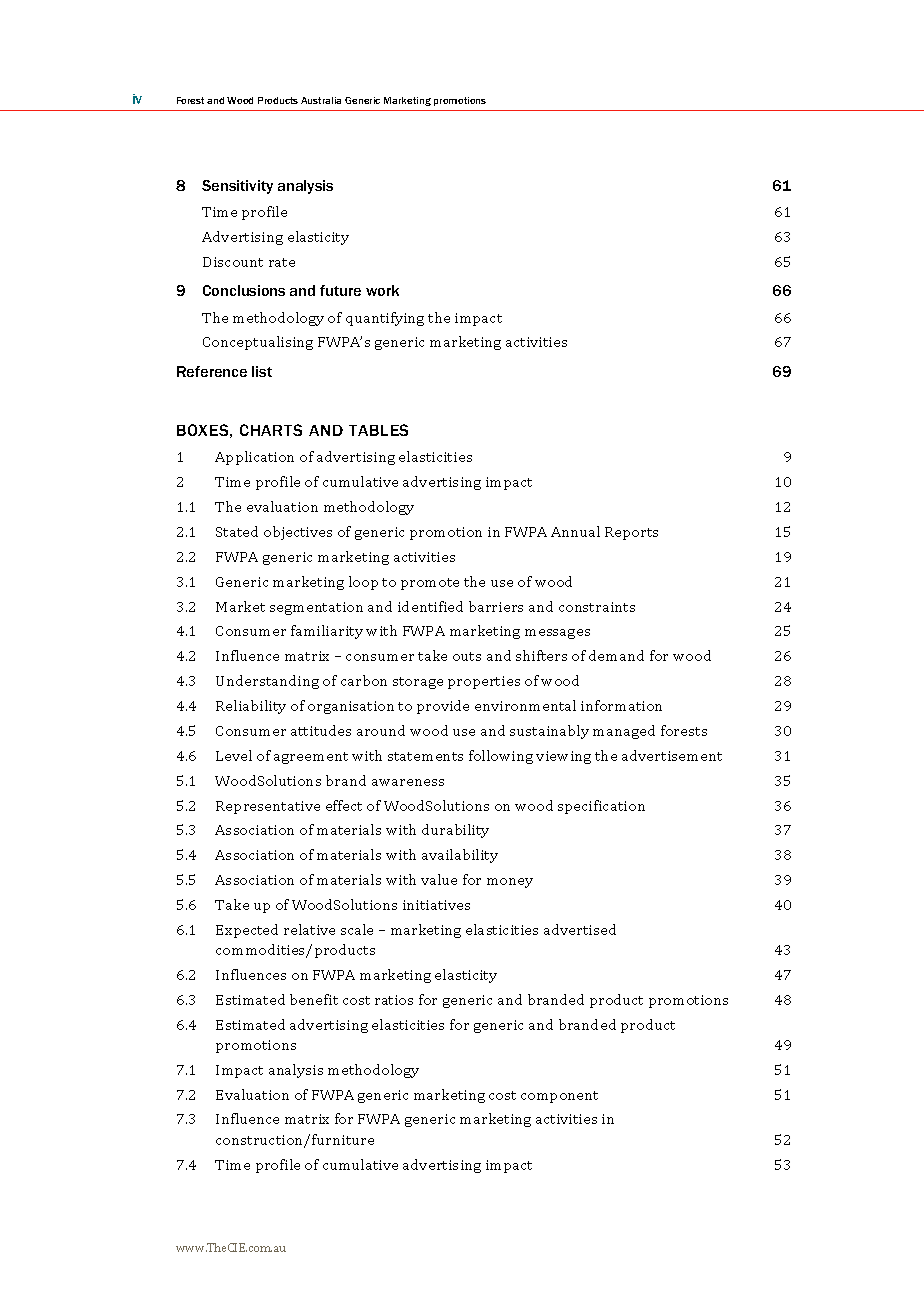 This screenshot has height=1308, width=924. Describe the element at coordinates (237, 187) in the screenshot. I see `Sensitivity` at that location.
